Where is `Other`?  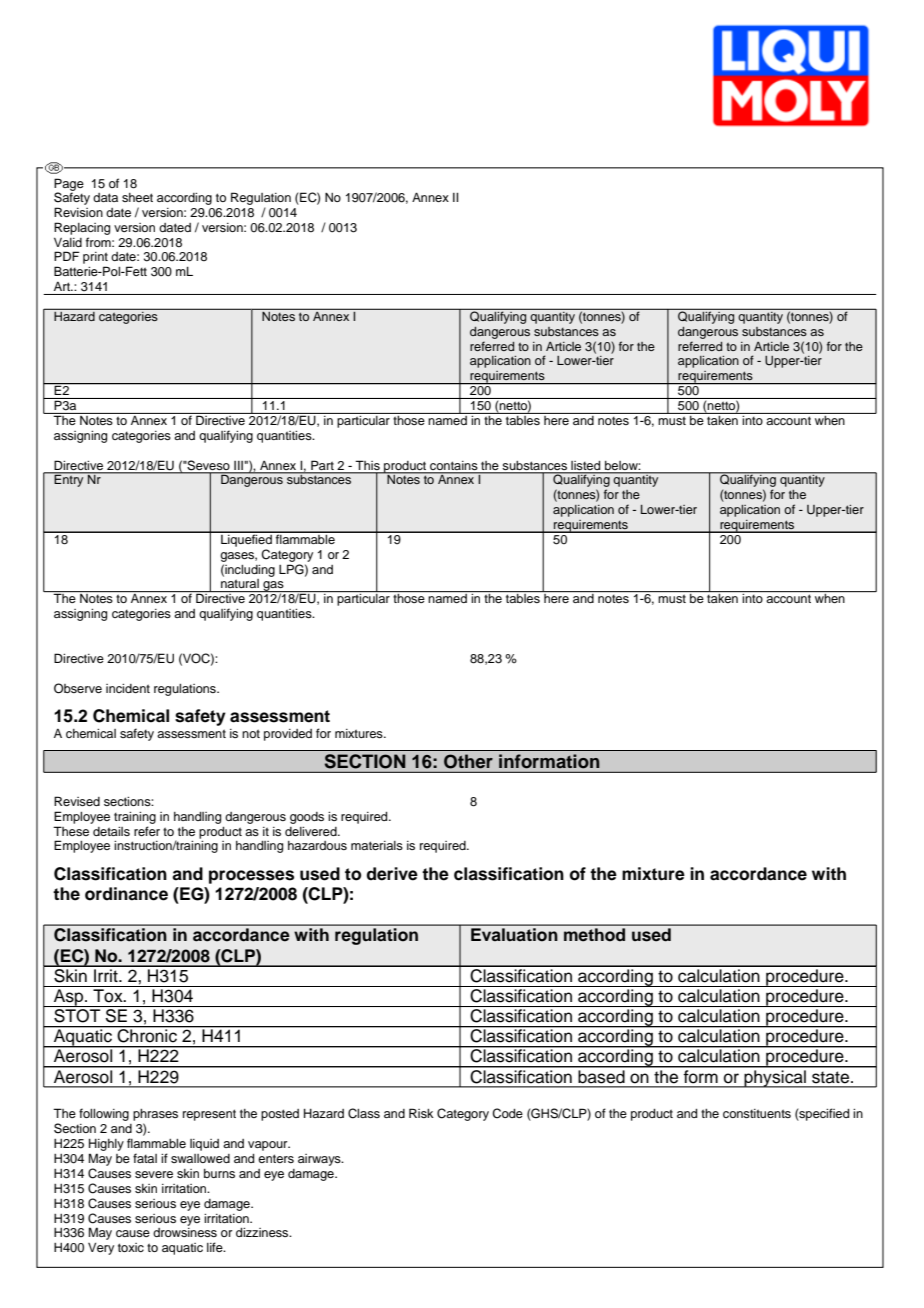
Other is located at coordinates (468, 761).
